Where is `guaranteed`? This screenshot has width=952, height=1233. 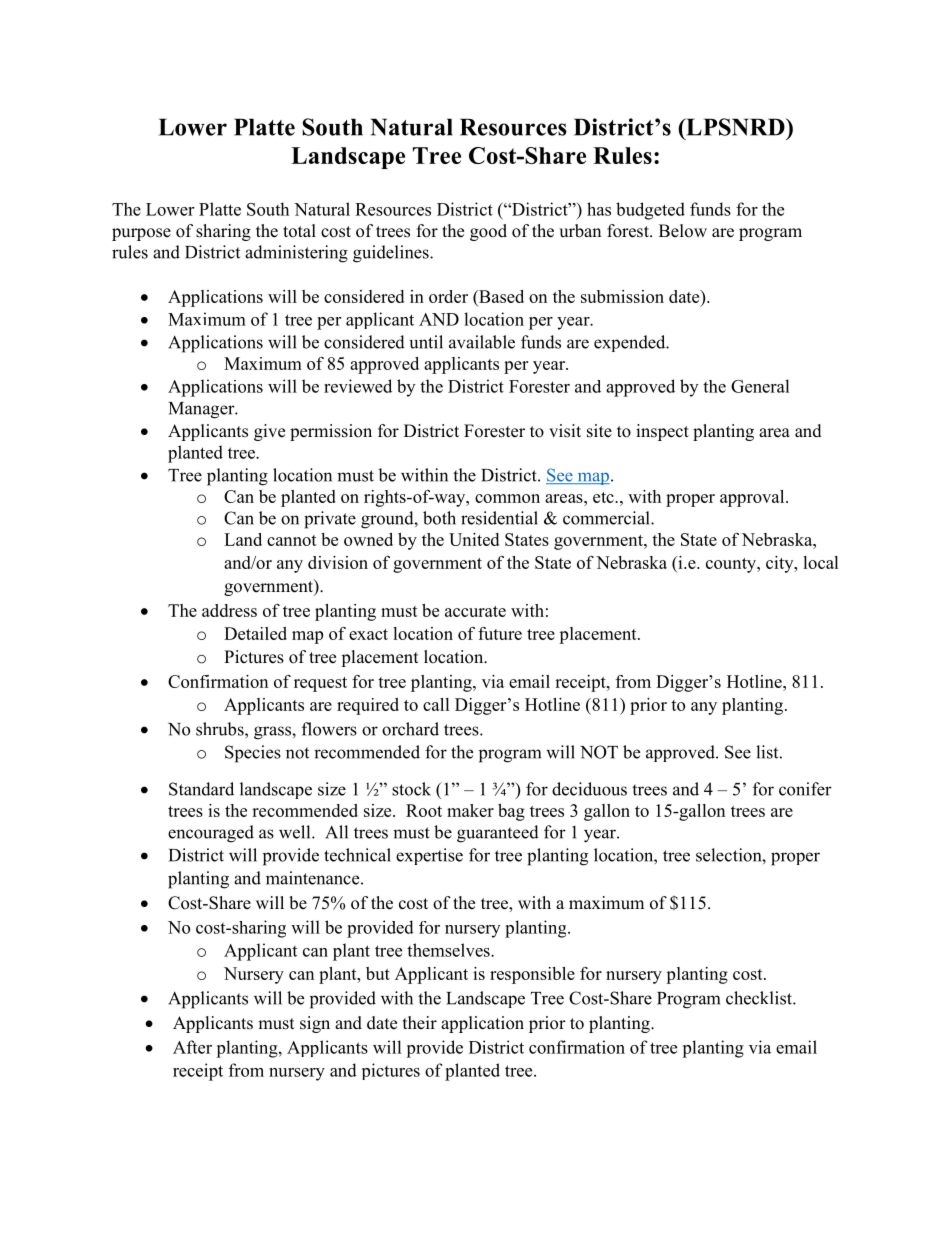
guaranteed is located at coordinates (498, 834).
